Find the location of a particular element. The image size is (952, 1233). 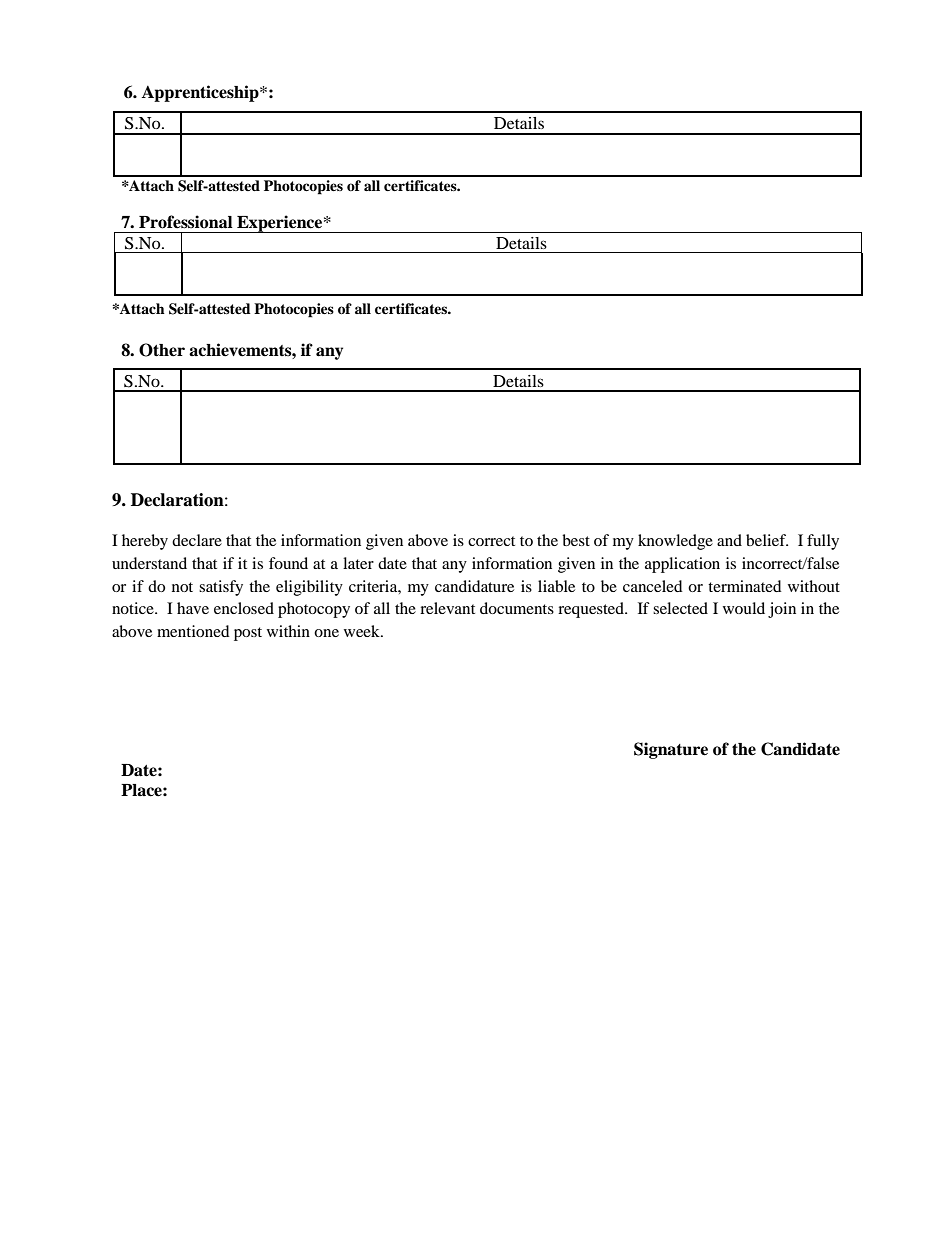

Other is located at coordinates (162, 350).
